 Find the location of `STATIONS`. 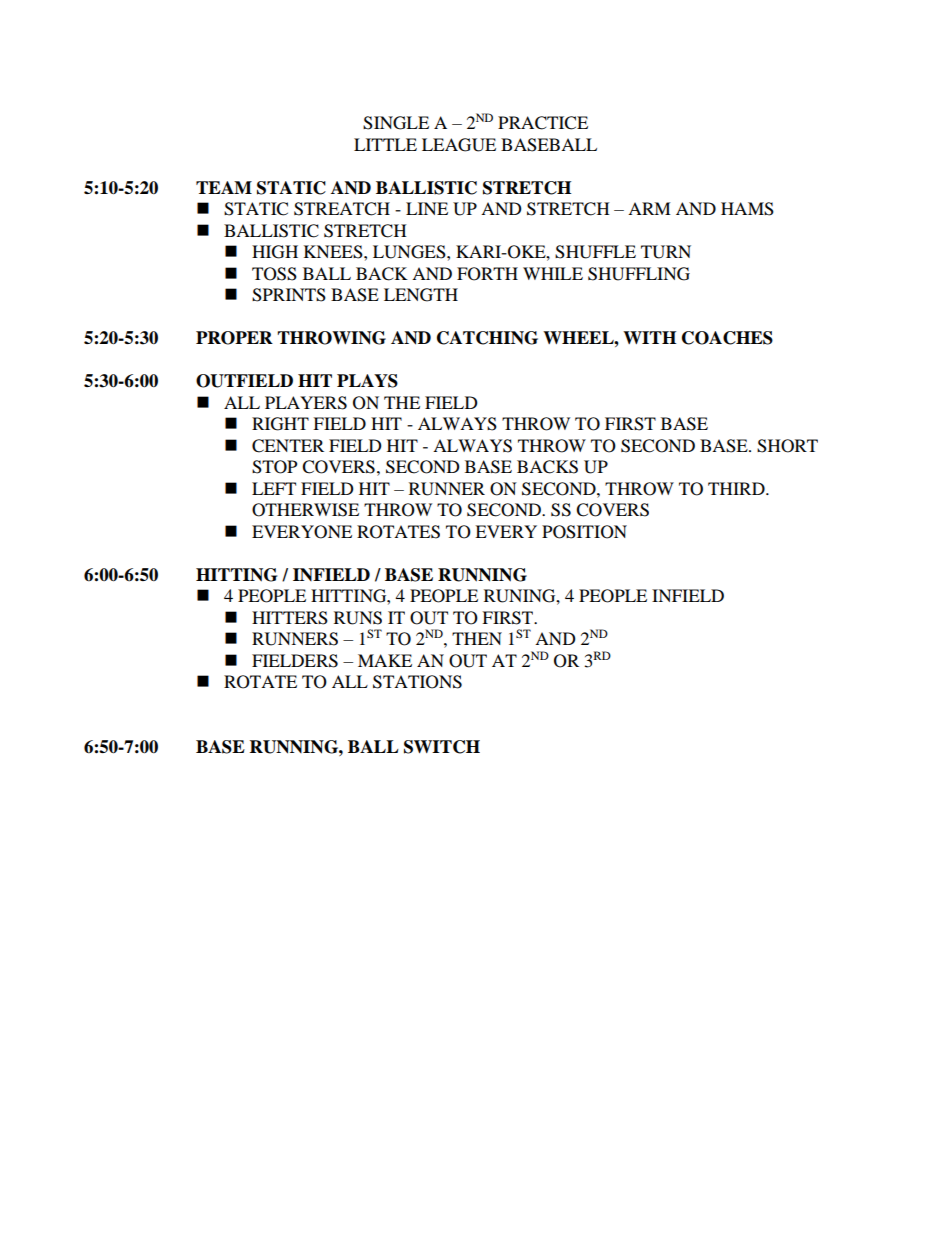

STATIONS is located at coordinates (417, 682).
